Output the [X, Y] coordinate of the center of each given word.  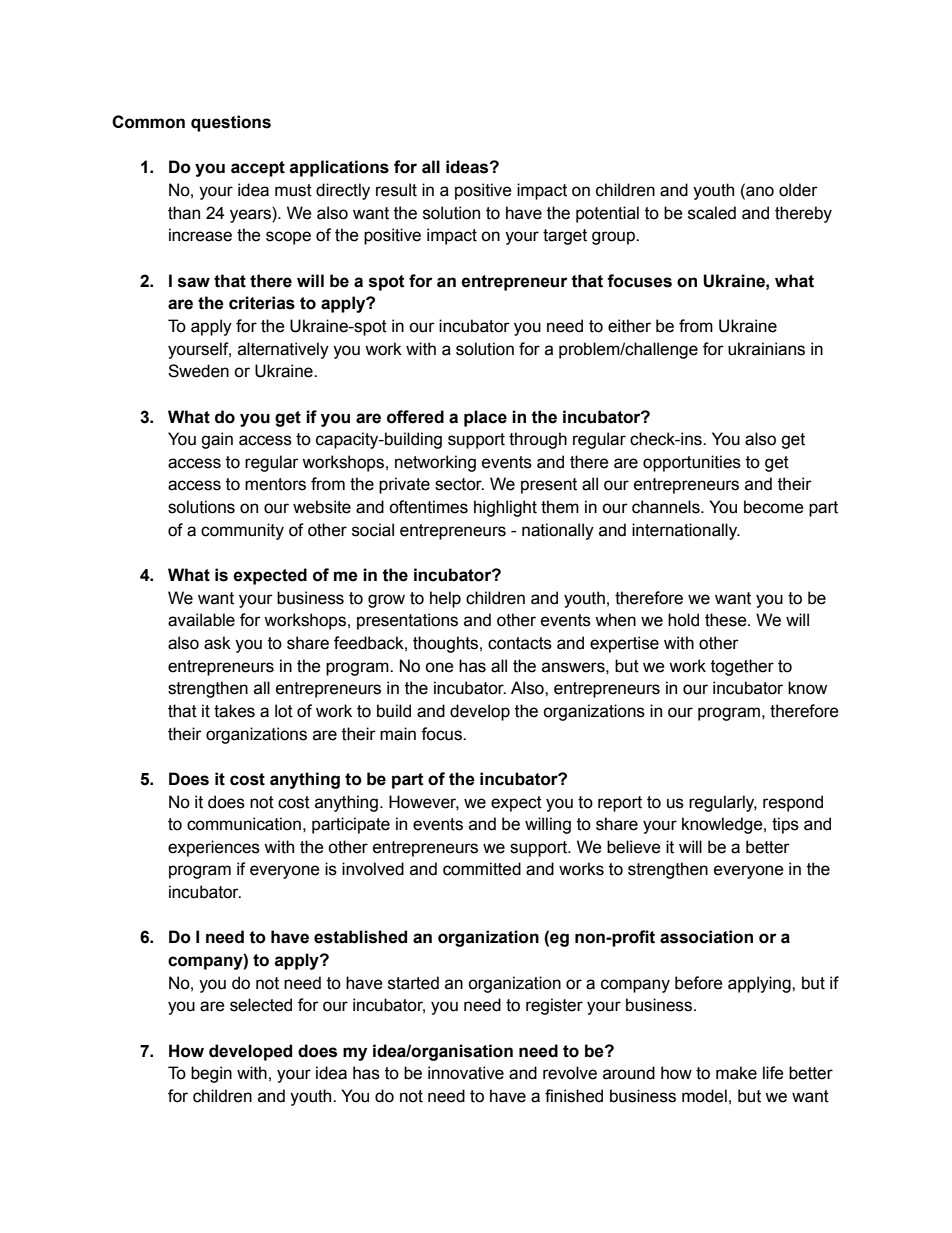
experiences [214, 848]
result [396, 190]
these [727, 620]
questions [231, 123]
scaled [712, 213]
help [445, 599]
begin [211, 1074]
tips [785, 825]
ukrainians [766, 349]
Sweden [198, 371]
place [485, 418]
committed [482, 869]
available [201, 620]
